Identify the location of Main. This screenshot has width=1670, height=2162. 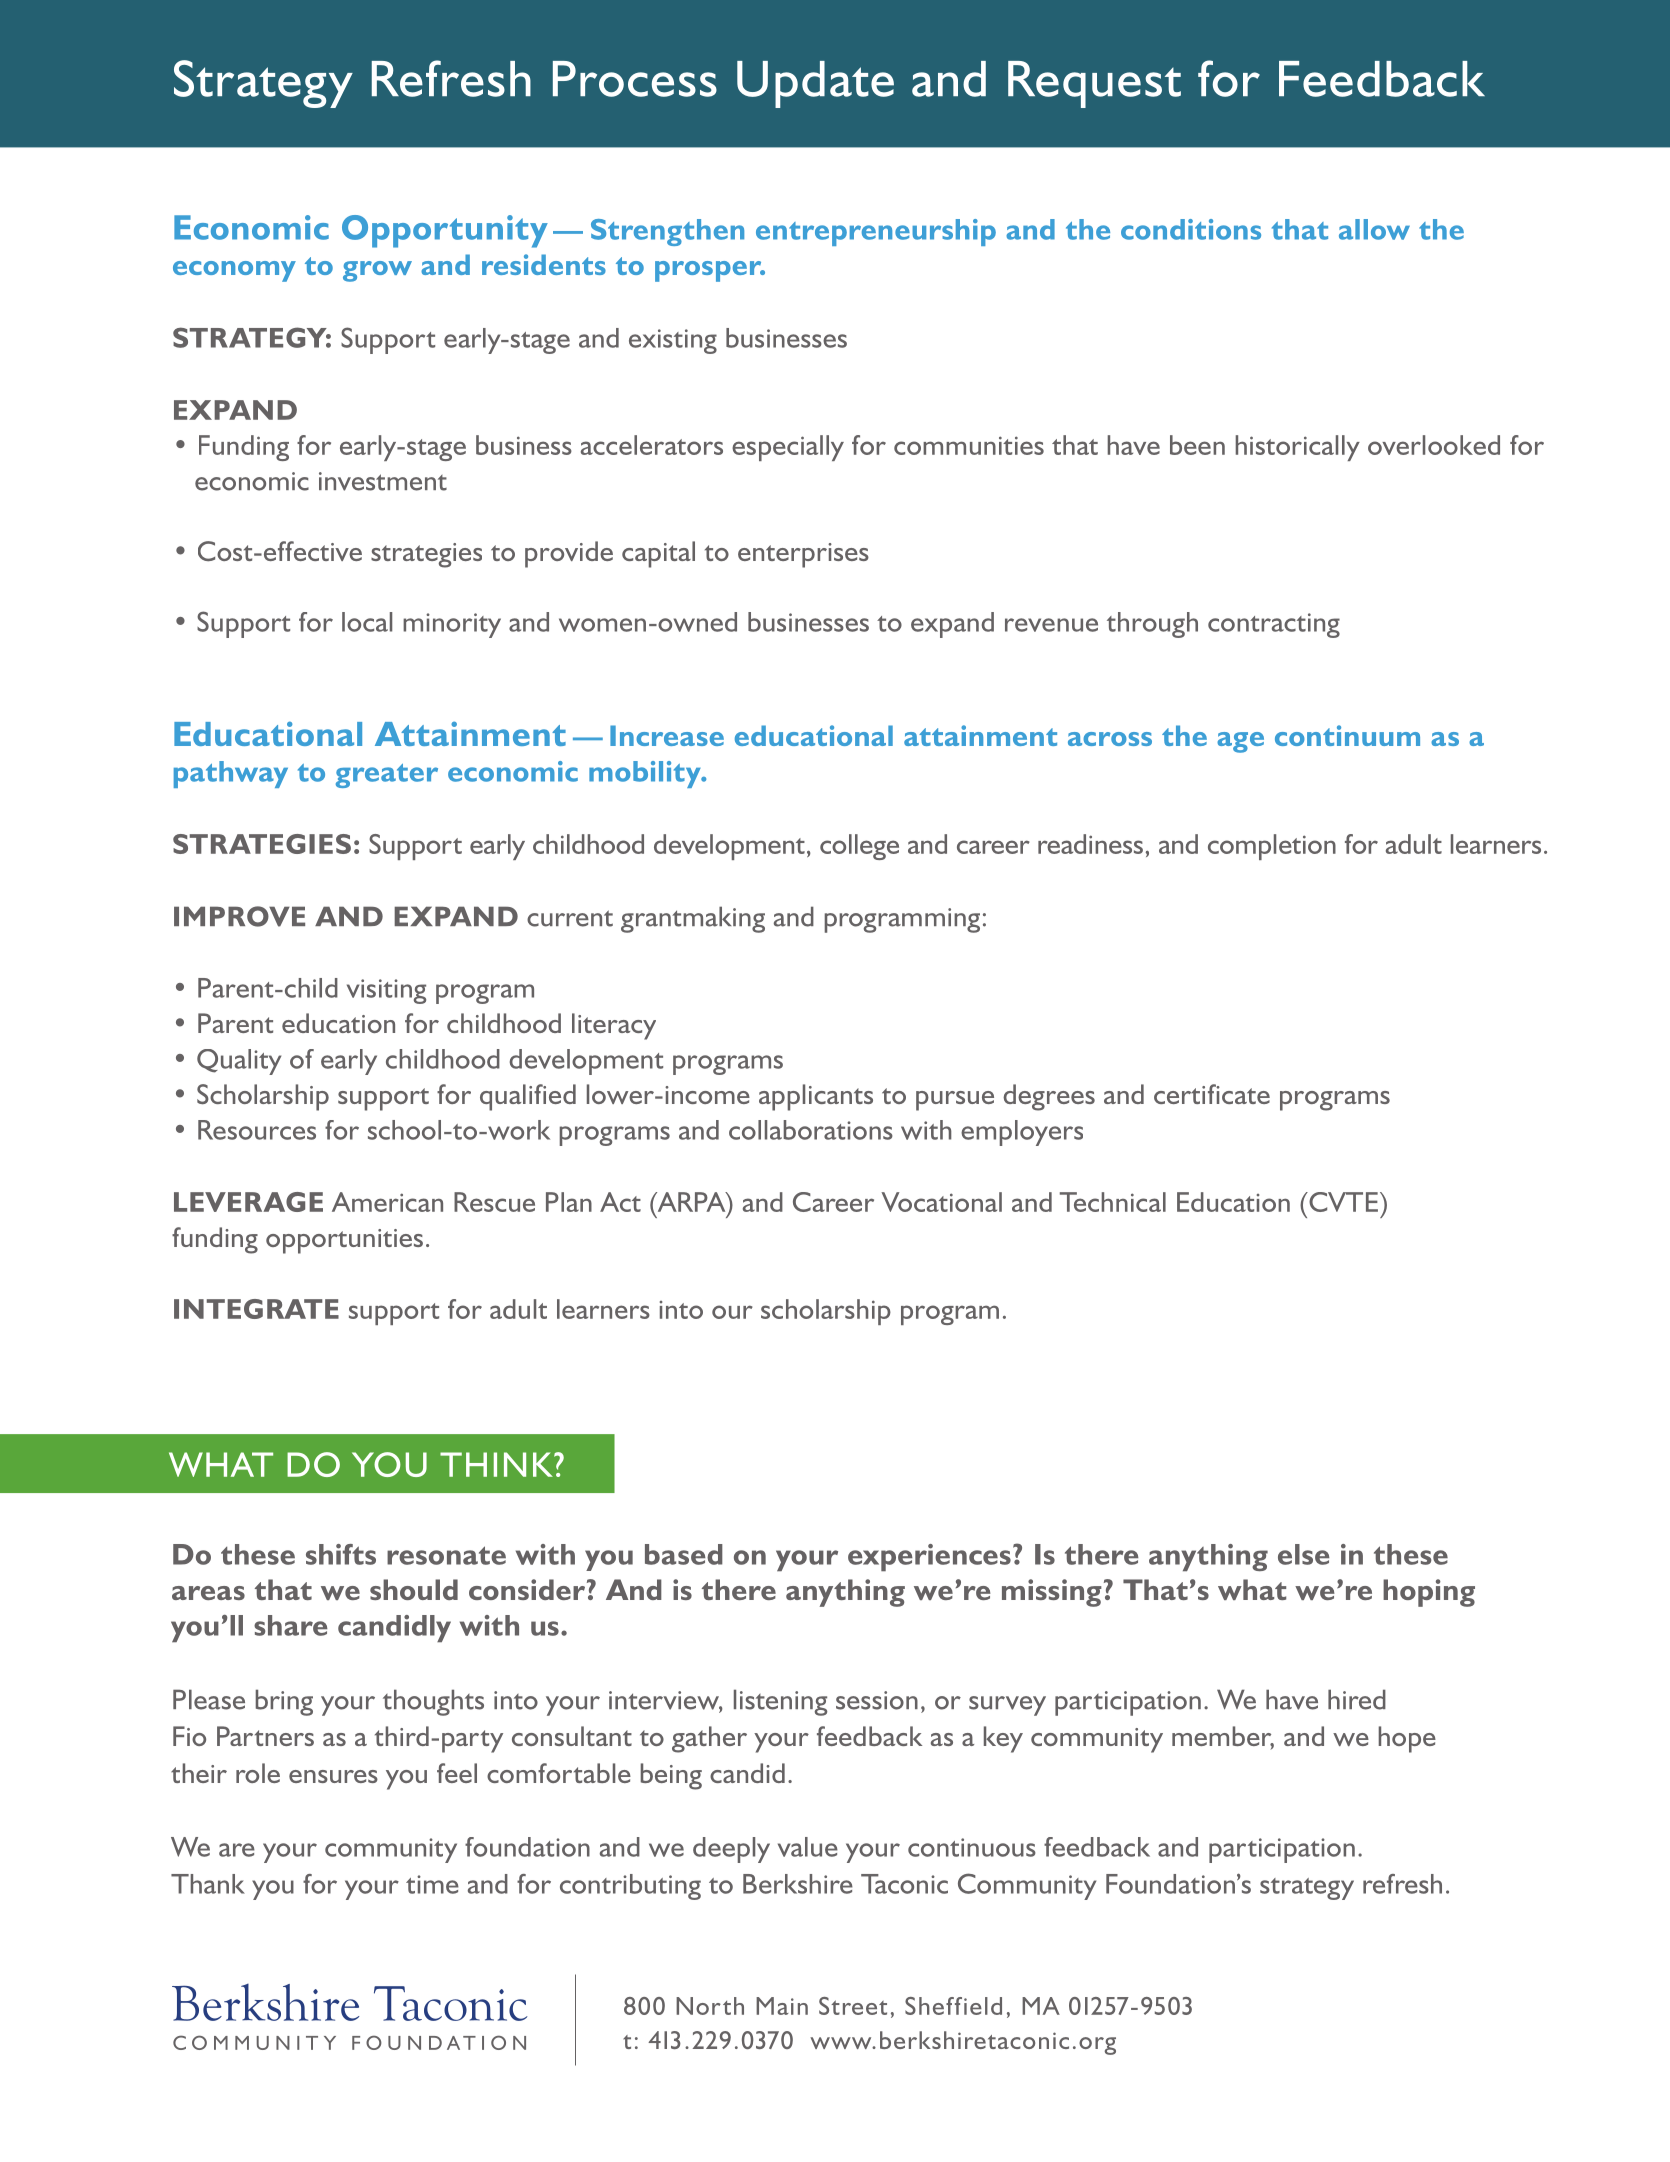
(782, 2006).
